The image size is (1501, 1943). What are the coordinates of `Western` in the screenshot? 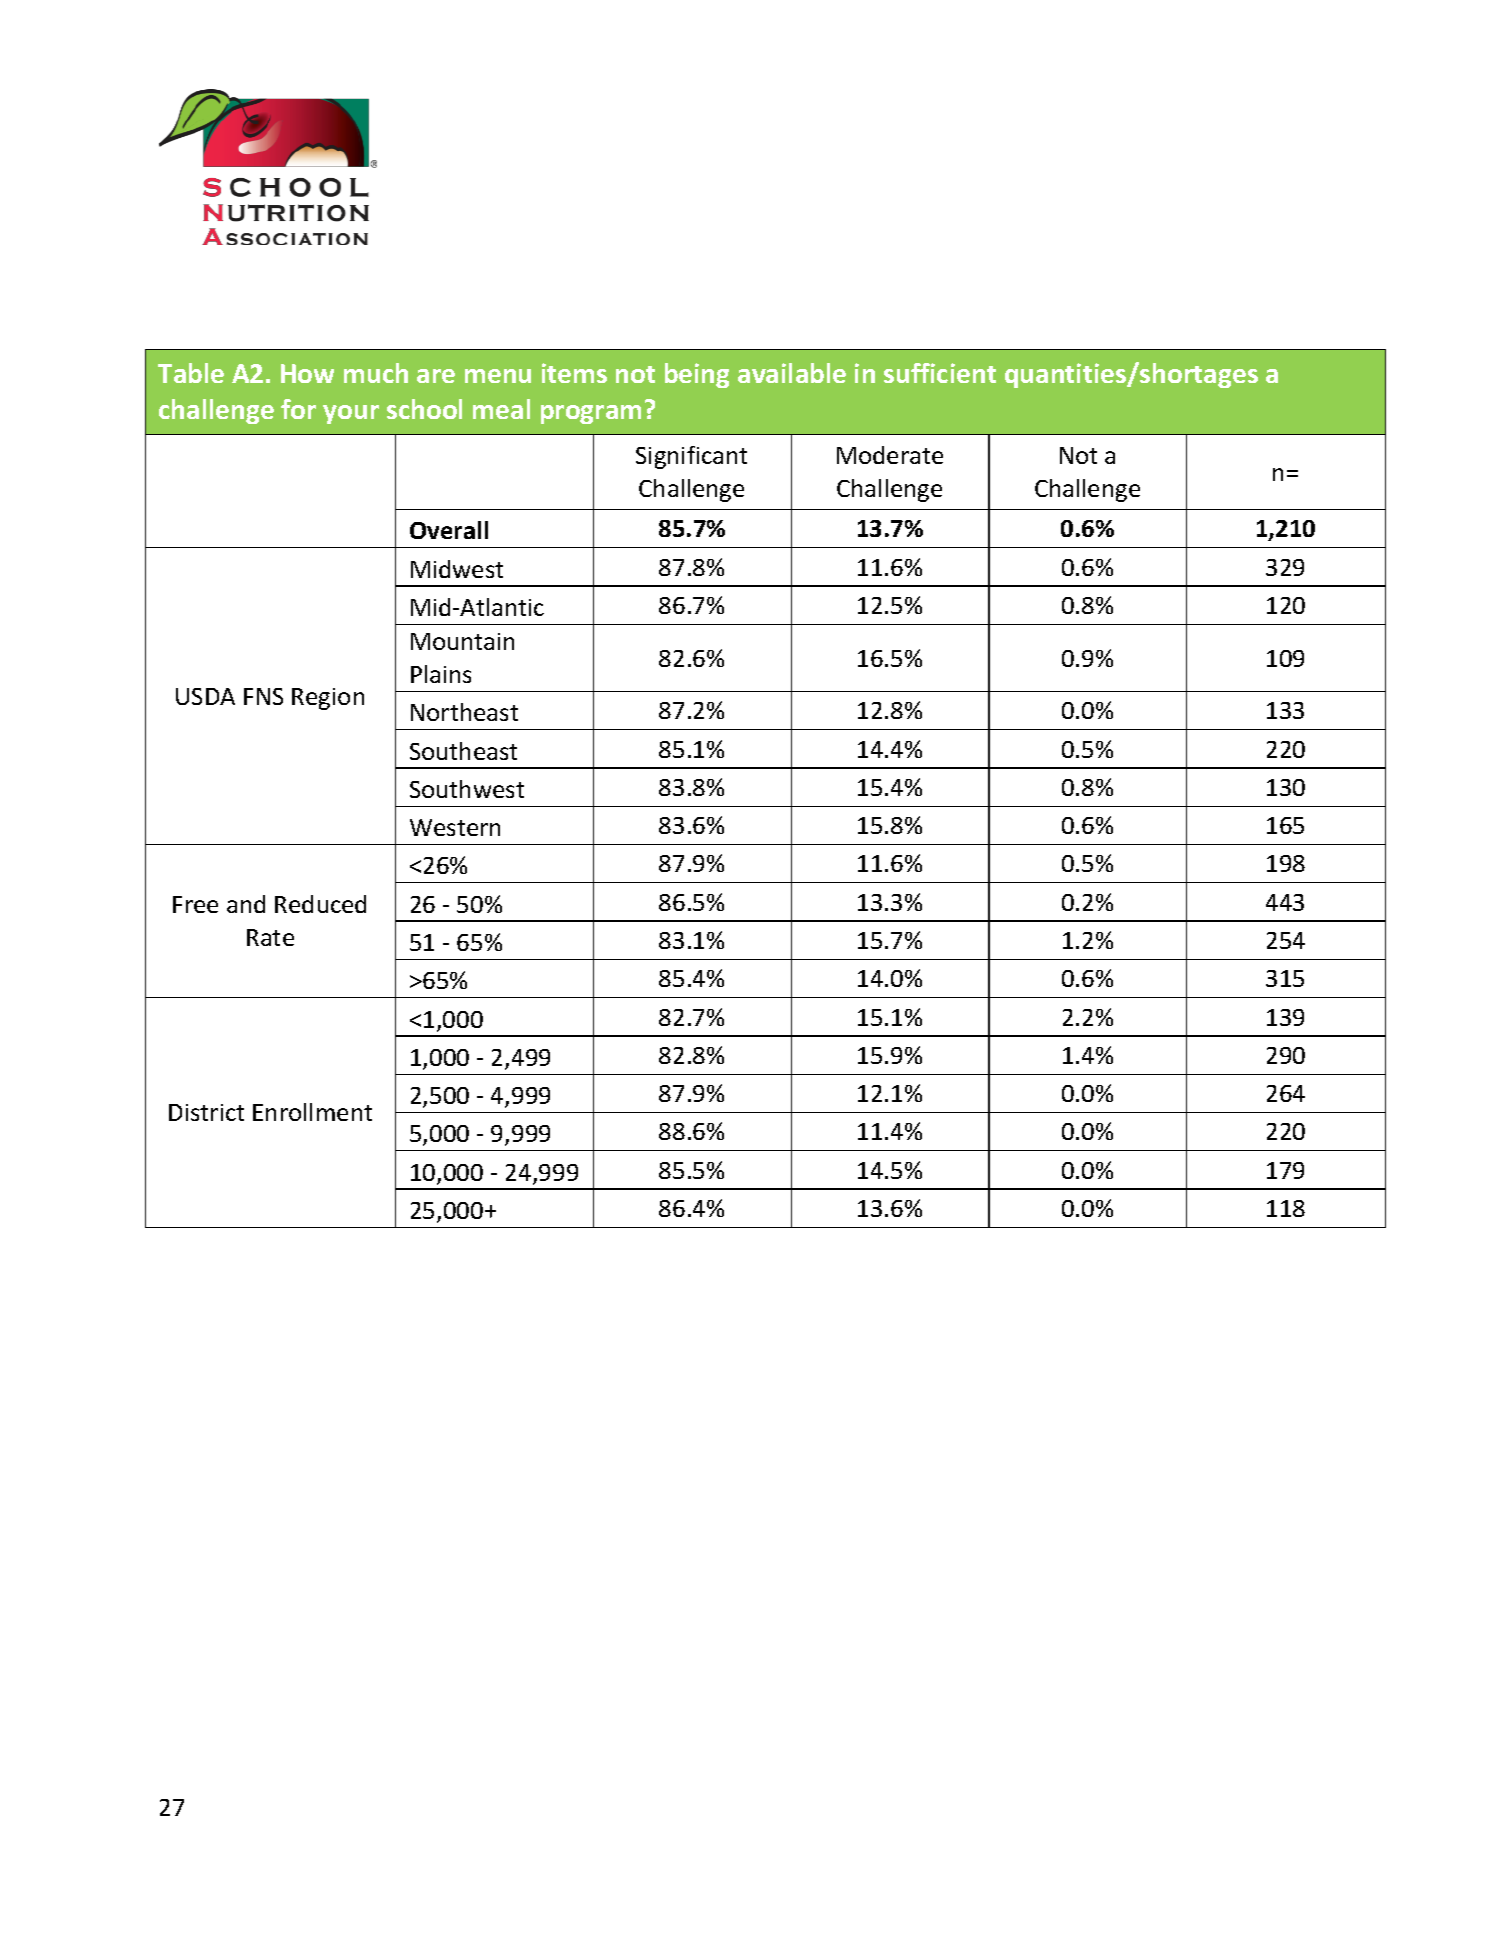 It's located at (455, 827).
